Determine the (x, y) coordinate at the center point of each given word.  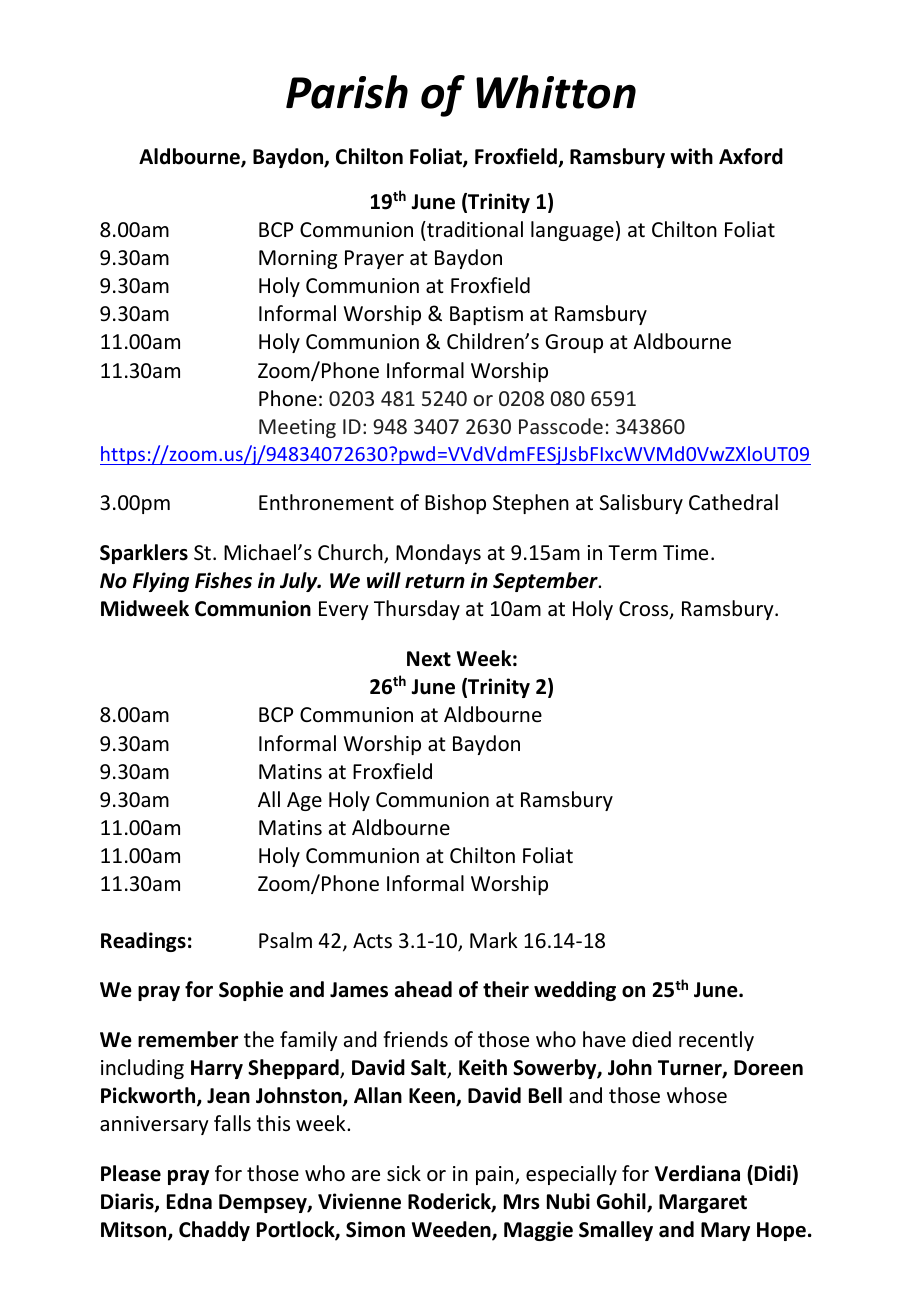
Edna (189, 1201)
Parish (347, 92)
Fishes (223, 580)
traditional (474, 229)
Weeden (452, 1231)
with (691, 156)
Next (429, 659)
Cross (645, 610)
